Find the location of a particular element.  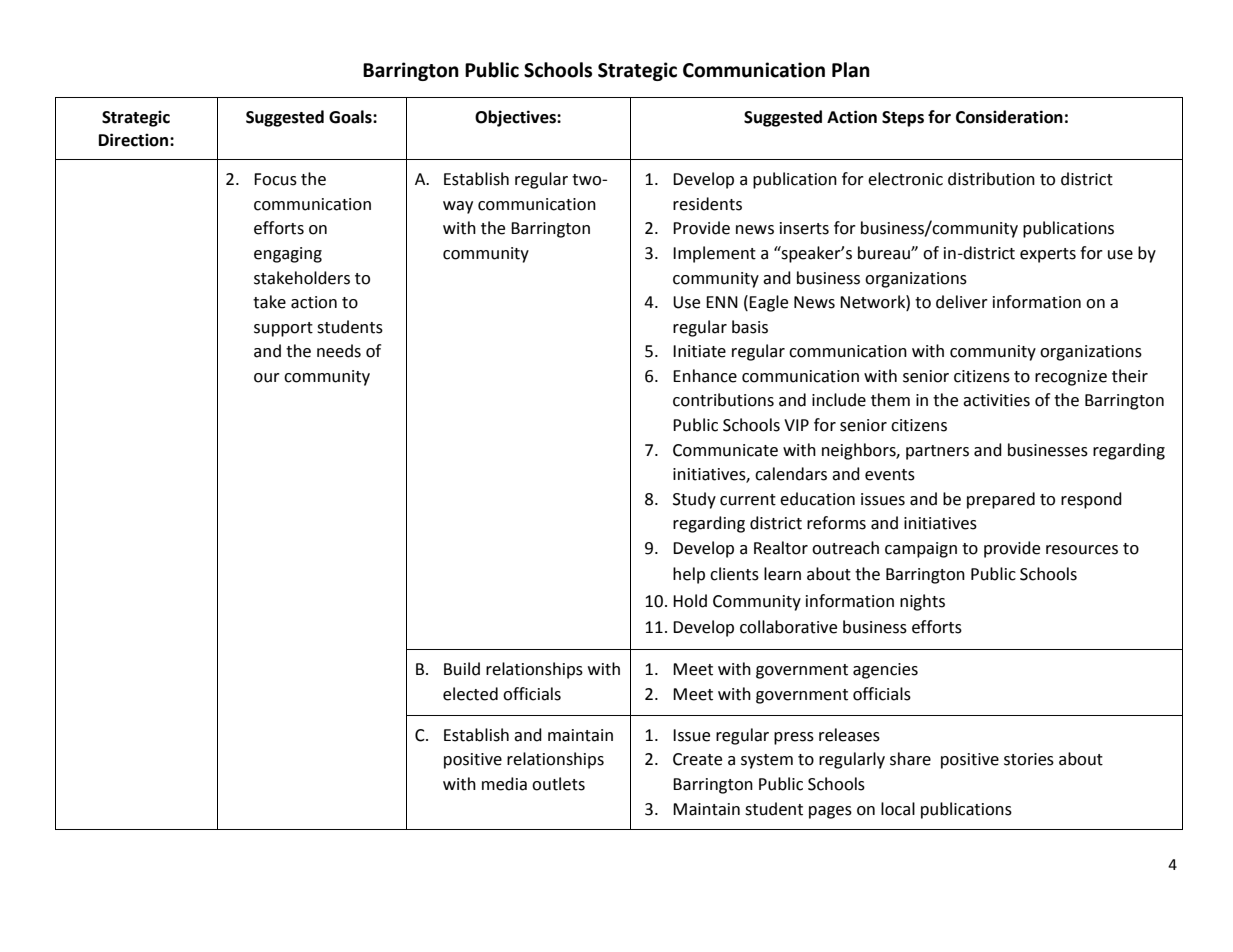

Goals is located at coordinates (351, 117).
